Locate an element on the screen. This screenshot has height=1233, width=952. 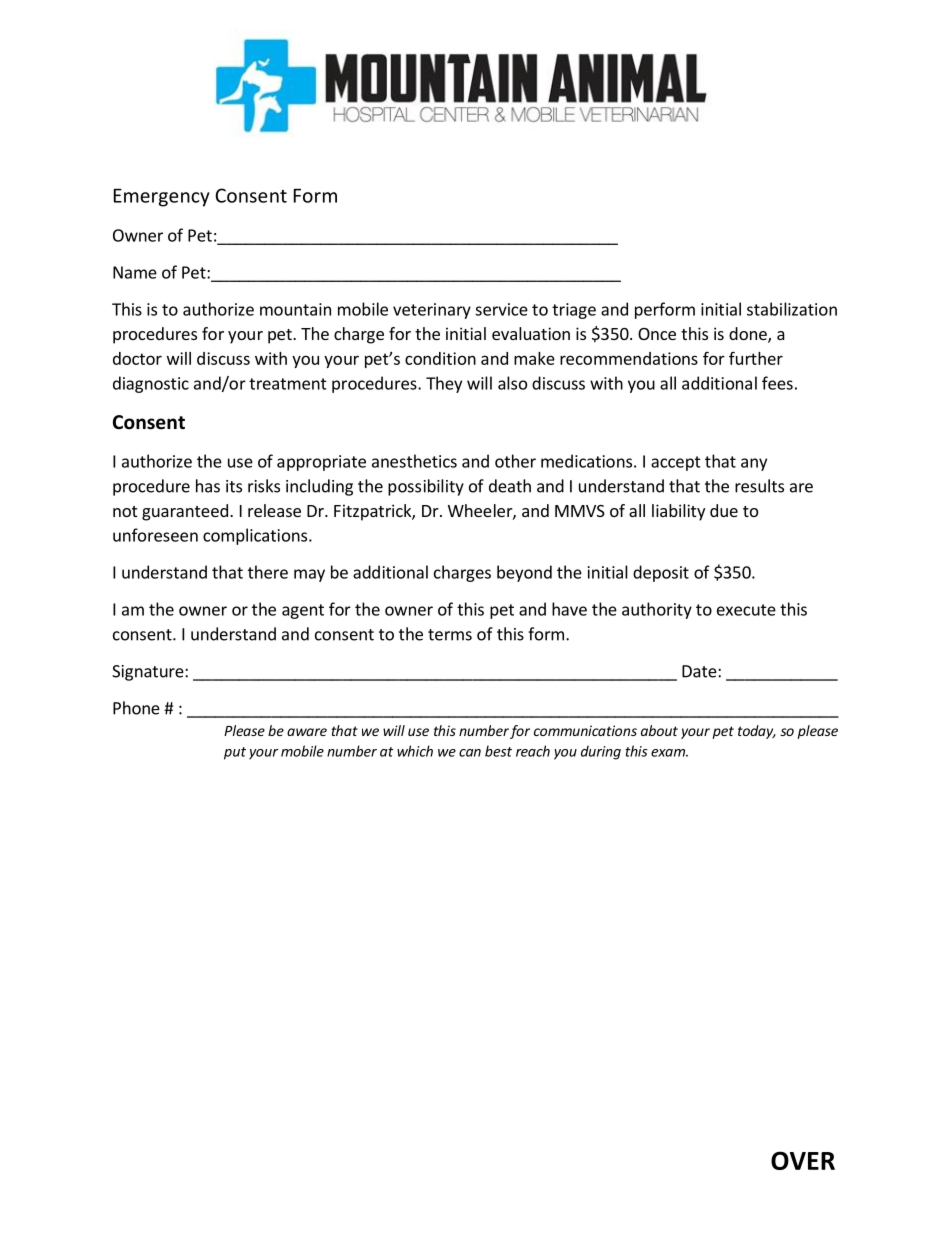
terms is located at coordinates (450, 635).
